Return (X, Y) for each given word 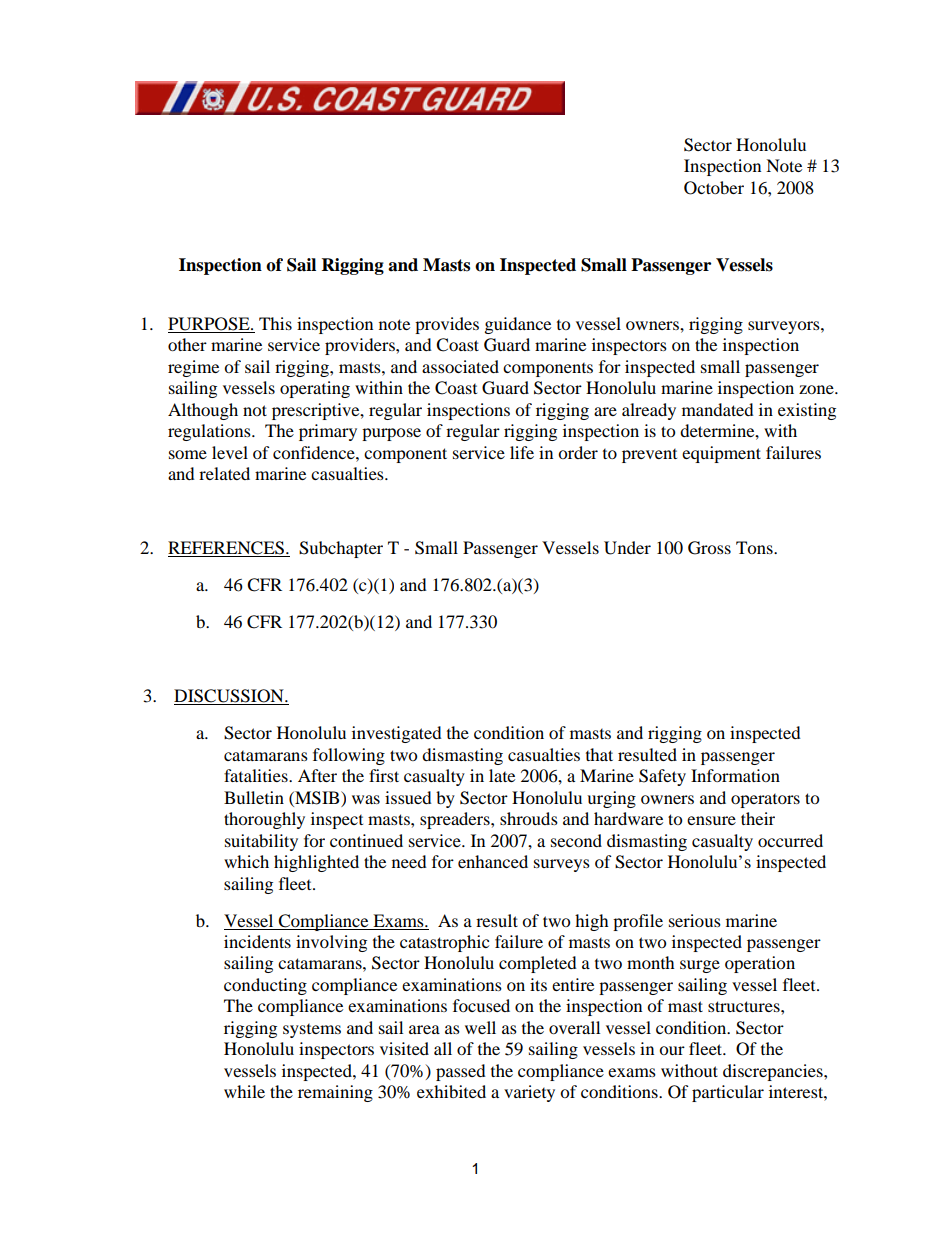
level (230, 452)
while (244, 1091)
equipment (721, 454)
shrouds (529, 818)
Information (735, 775)
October (714, 188)
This (275, 323)
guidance (518, 325)
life (522, 452)
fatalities (257, 775)
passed (461, 1072)
